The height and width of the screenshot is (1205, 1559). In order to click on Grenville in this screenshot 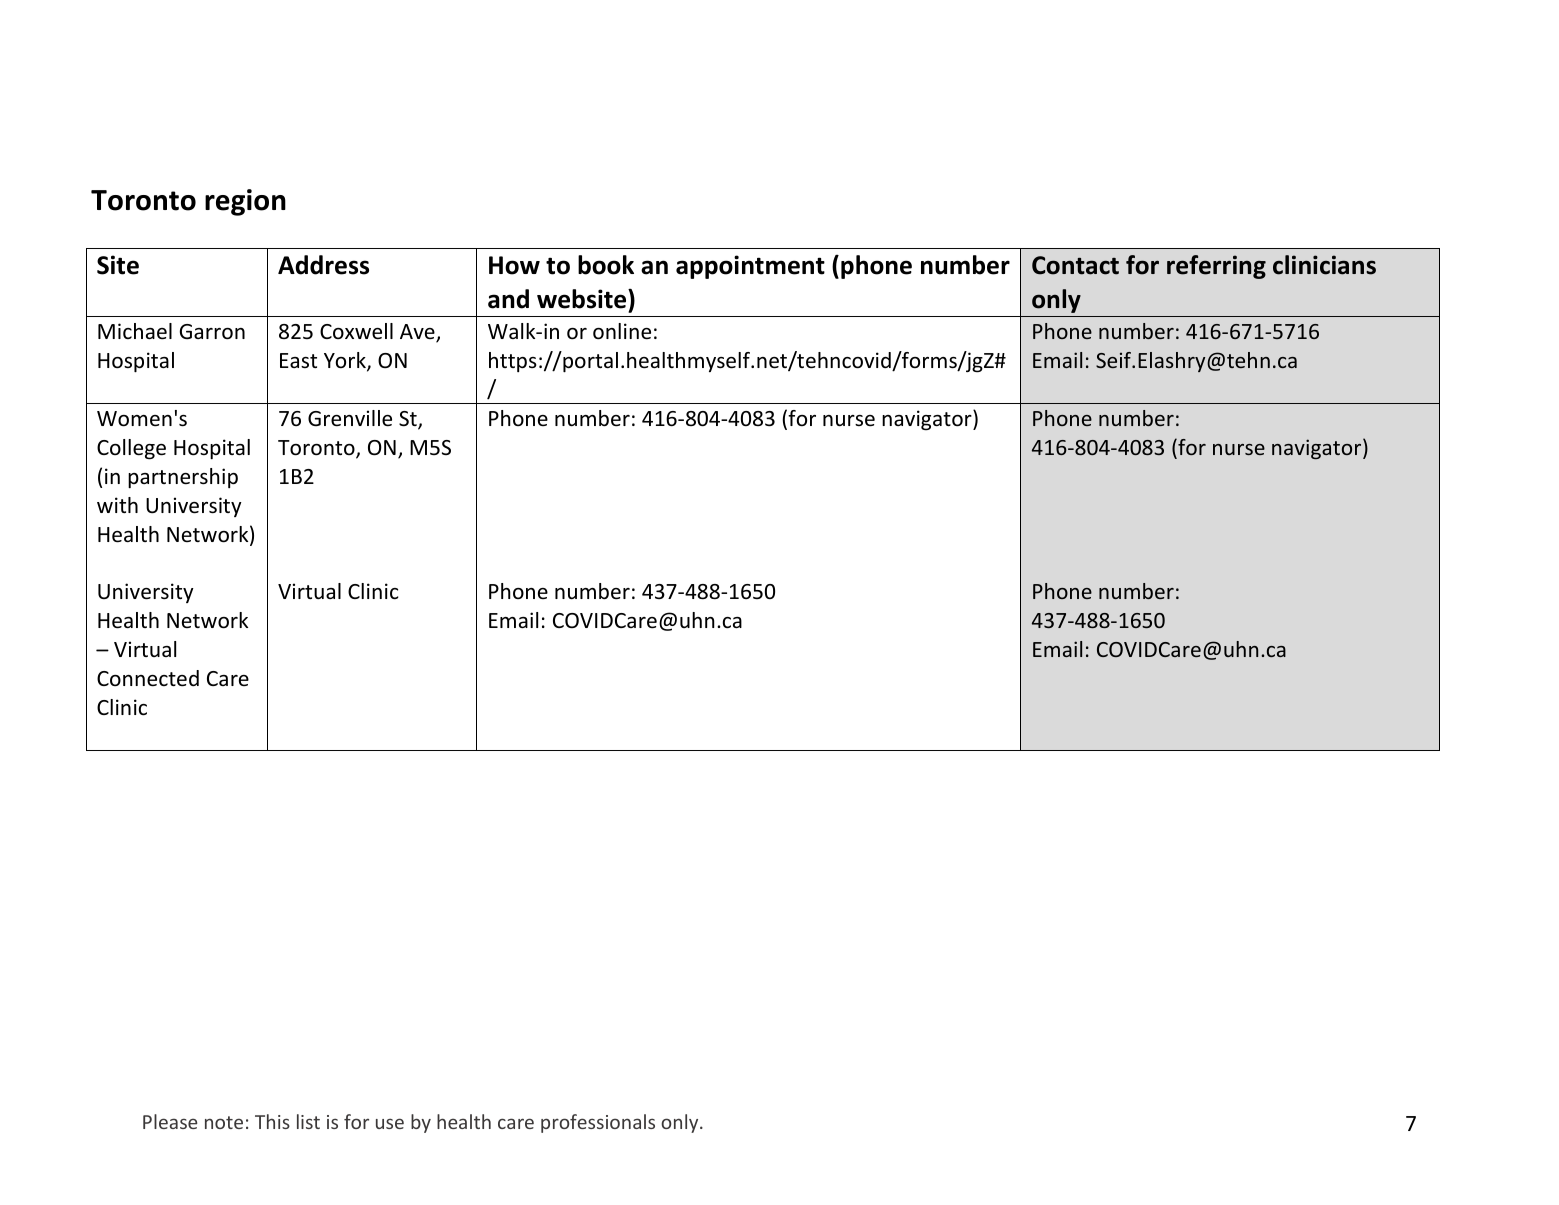, I will do `click(350, 418)`.
